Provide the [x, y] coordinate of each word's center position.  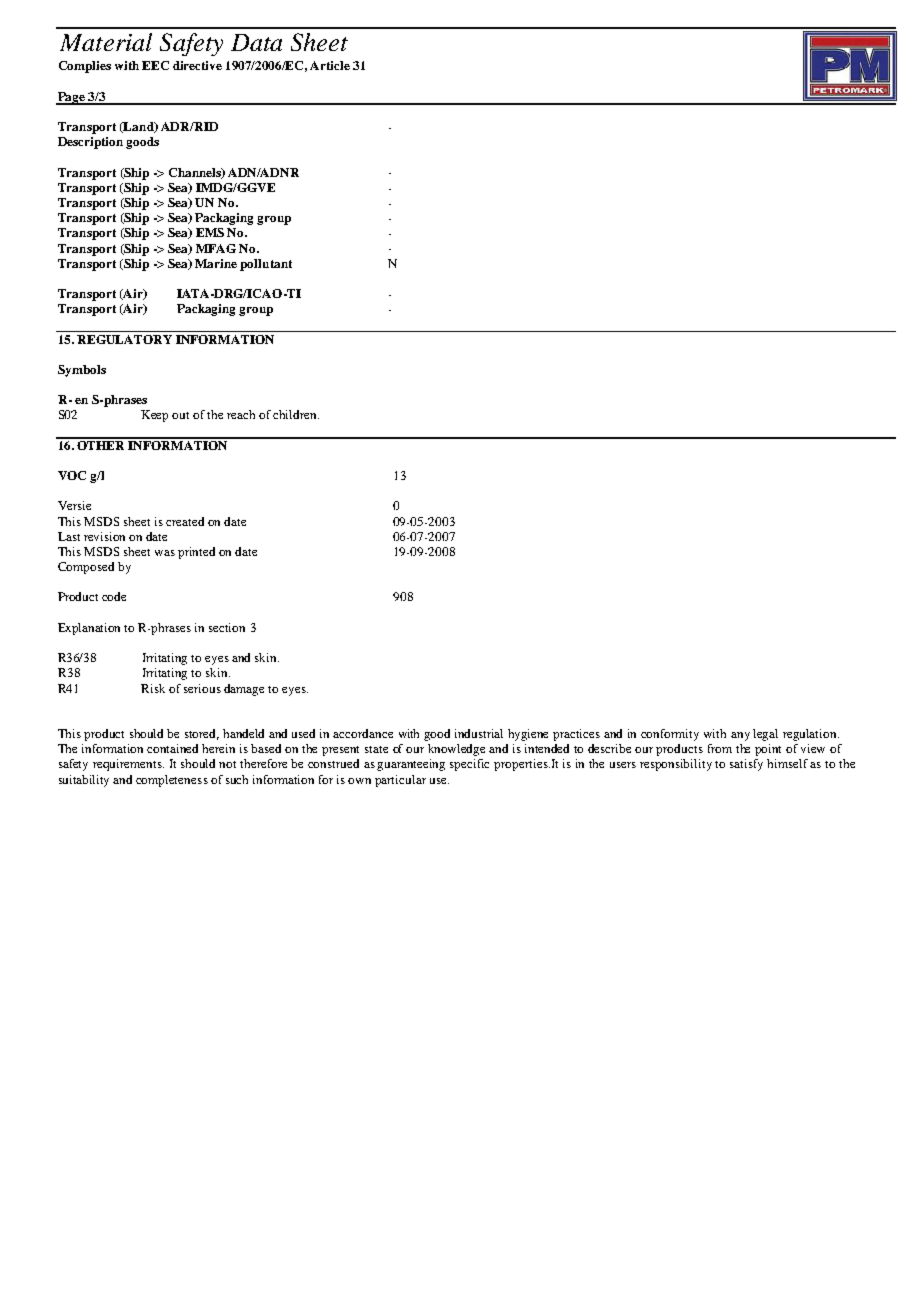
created [185, 521]
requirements [128, 765]
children [296, 414]
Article [330, 65]
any [740, 736]
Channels [196, 173]
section [227, 627]
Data [256, 42]
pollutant [266, 265]
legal [765, 735]
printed [196, 553]
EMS [210, 232]
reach [241, 414]
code [114, 596]
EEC [155, 65]
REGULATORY [124, 339]
